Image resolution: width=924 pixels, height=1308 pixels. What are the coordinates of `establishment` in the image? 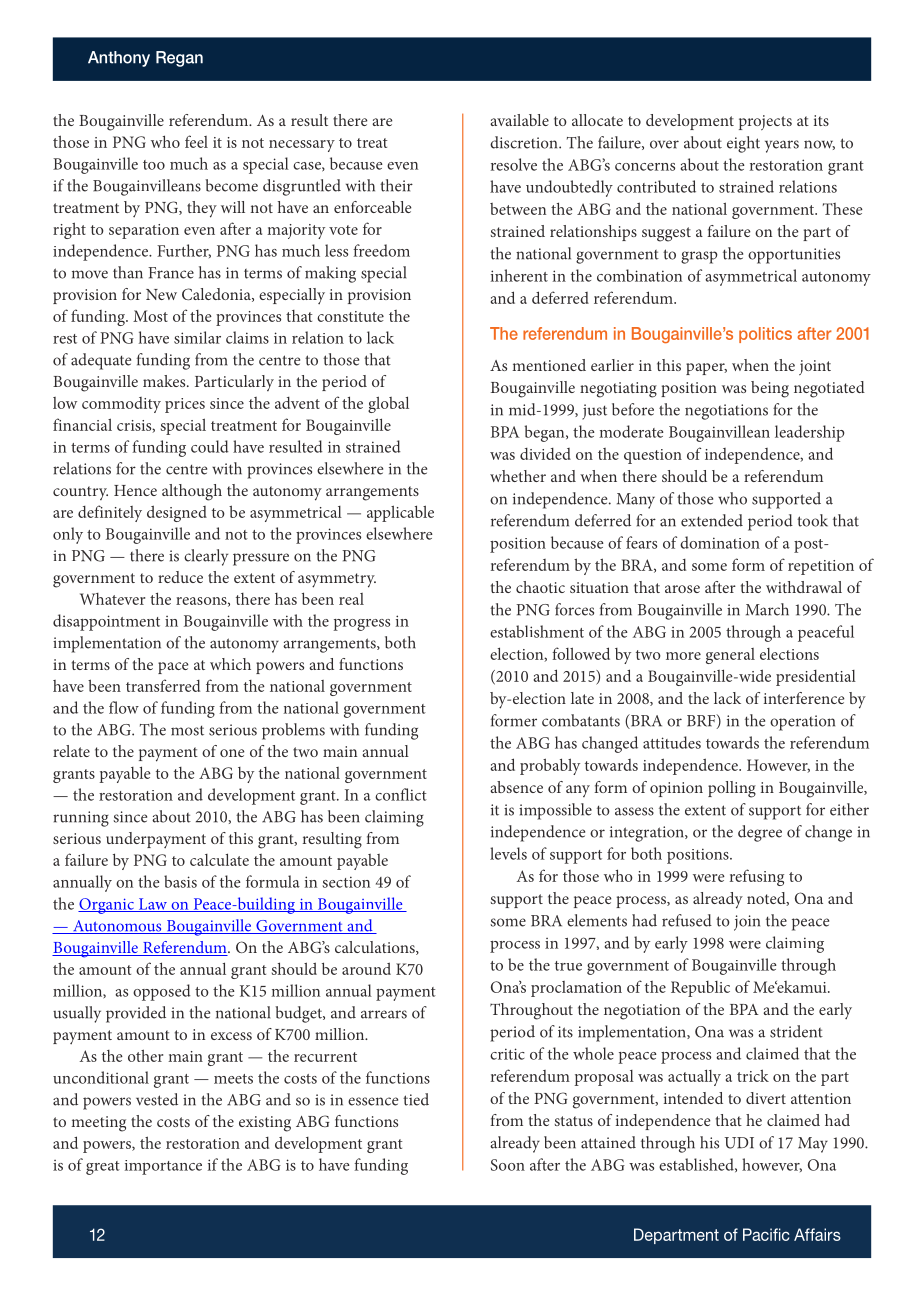 It's located at (537, 631).
